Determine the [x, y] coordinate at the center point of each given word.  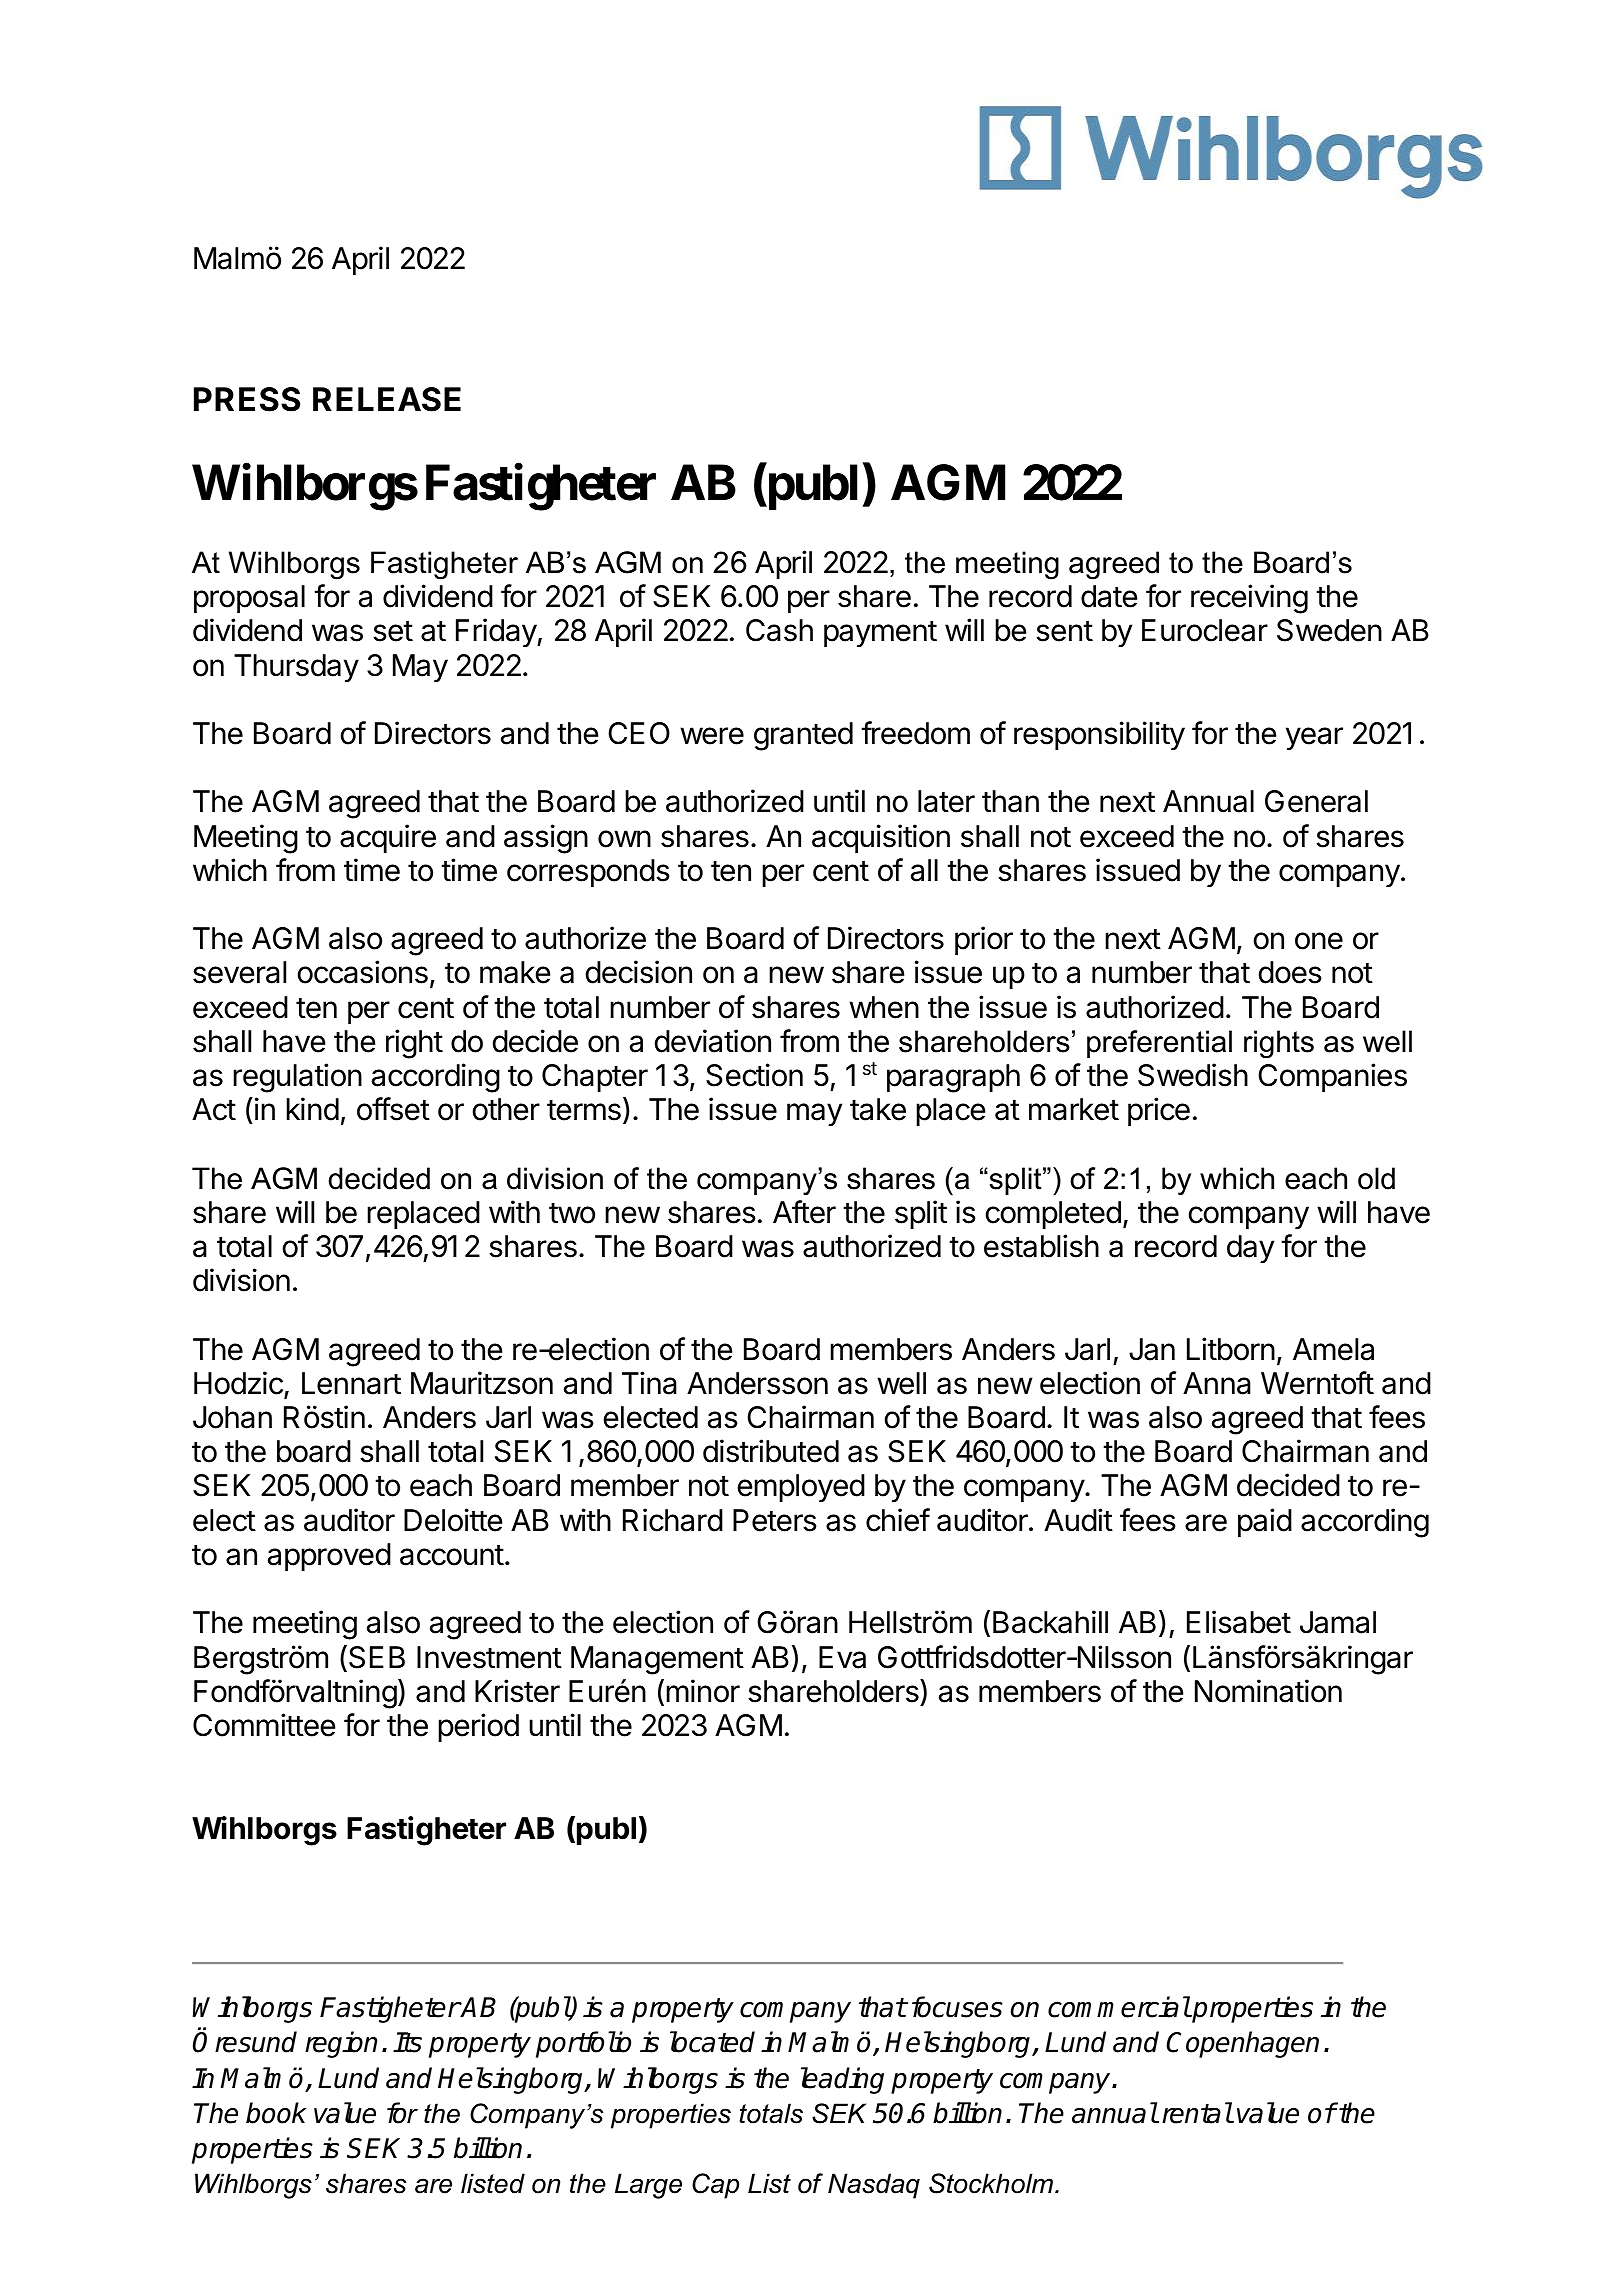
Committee [264, 1725]
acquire [388, 838]
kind [312, 1109]
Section [754, 1075]
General [1316, 801]
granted [803, 736]
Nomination [1268, 1691]
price [1159, 1111]
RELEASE [387, 399]
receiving [1249, 599]
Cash [779, 630]
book [276, 2113]
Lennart [351, 1383]
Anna [1217, 1383]
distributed [771, 1451]
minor [703, 1691]
